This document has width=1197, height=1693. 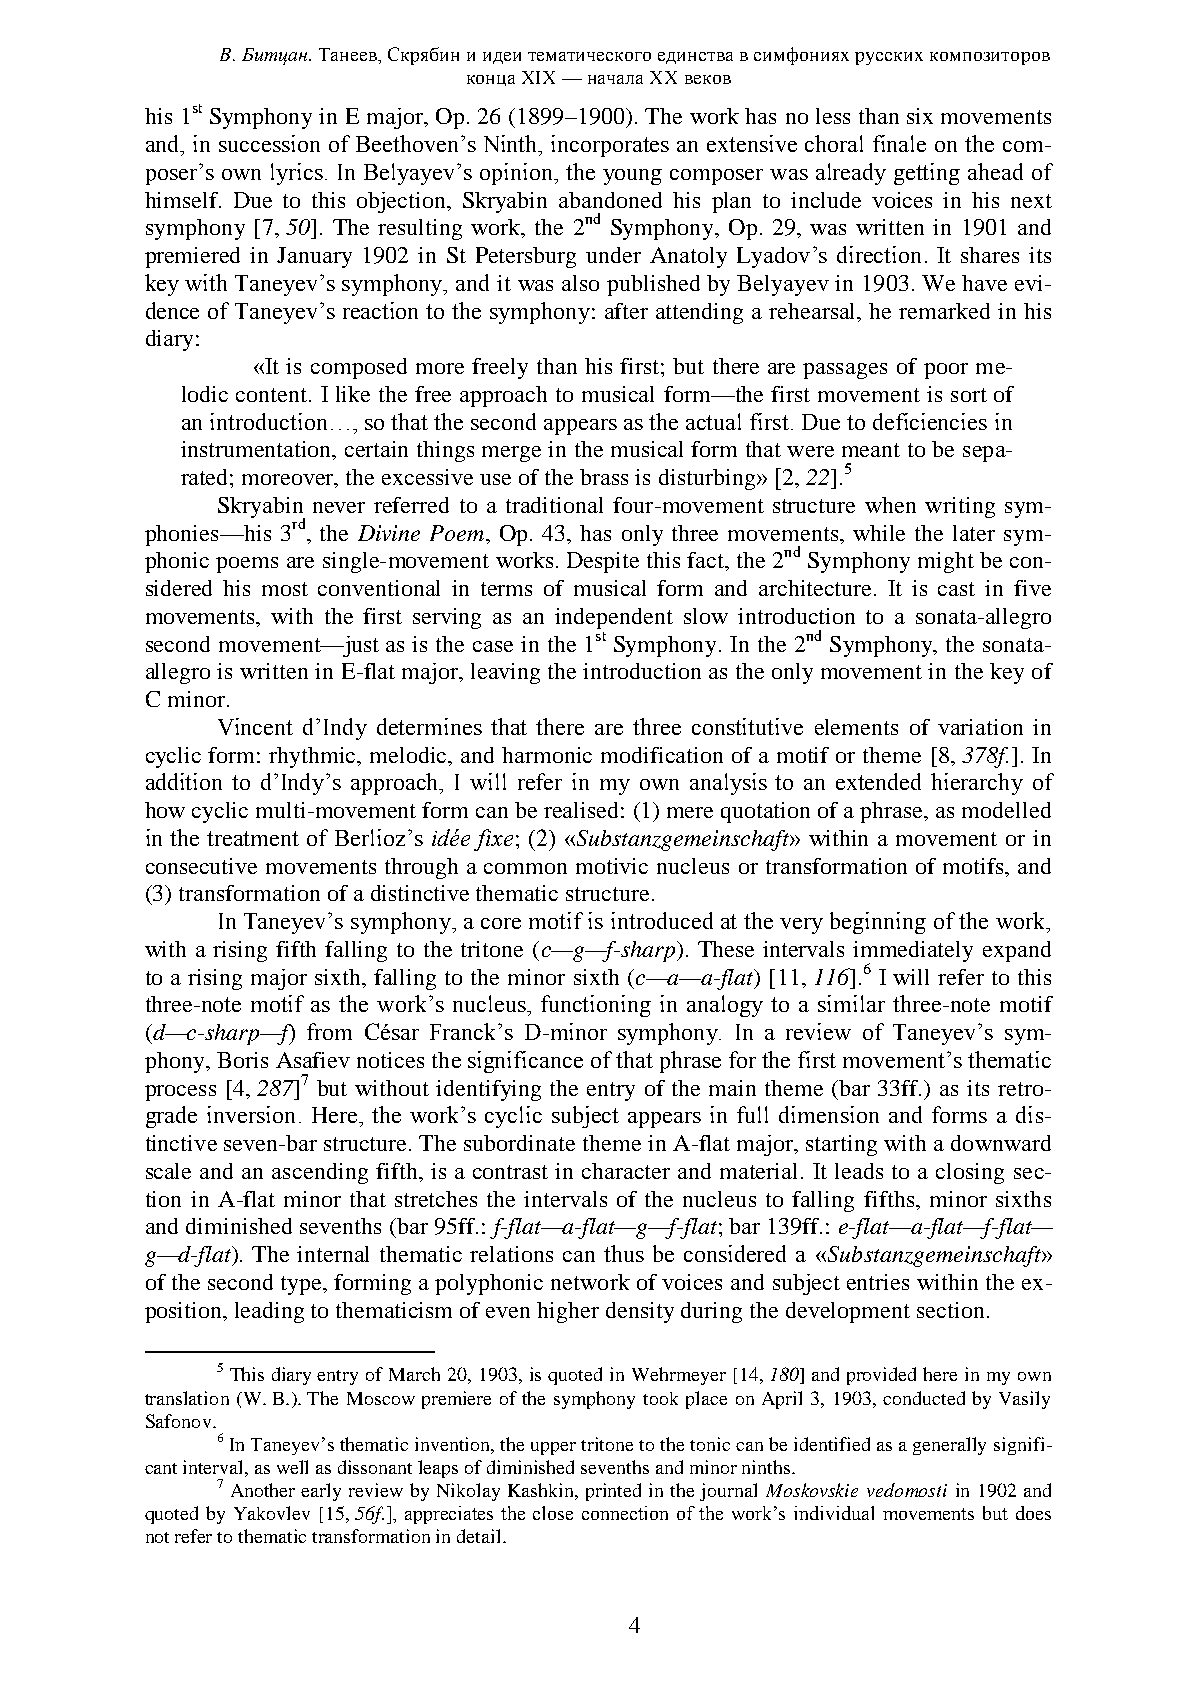 What do you see at coordinates (899, 143) in the document?
I see `finale` at bounding box center [899, 143].
